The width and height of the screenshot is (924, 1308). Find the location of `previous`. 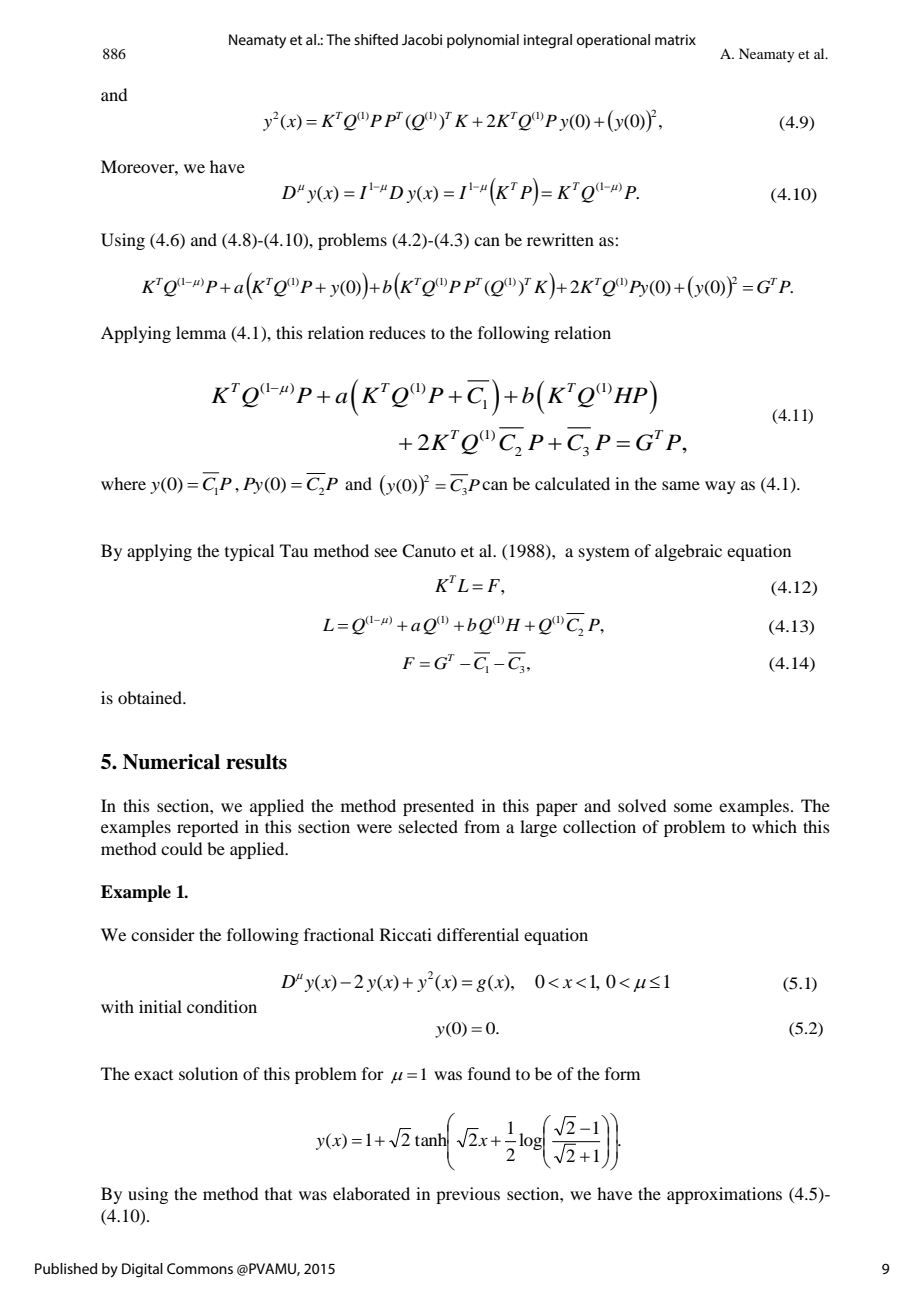

previous is located at coordinates (468, 1195).
